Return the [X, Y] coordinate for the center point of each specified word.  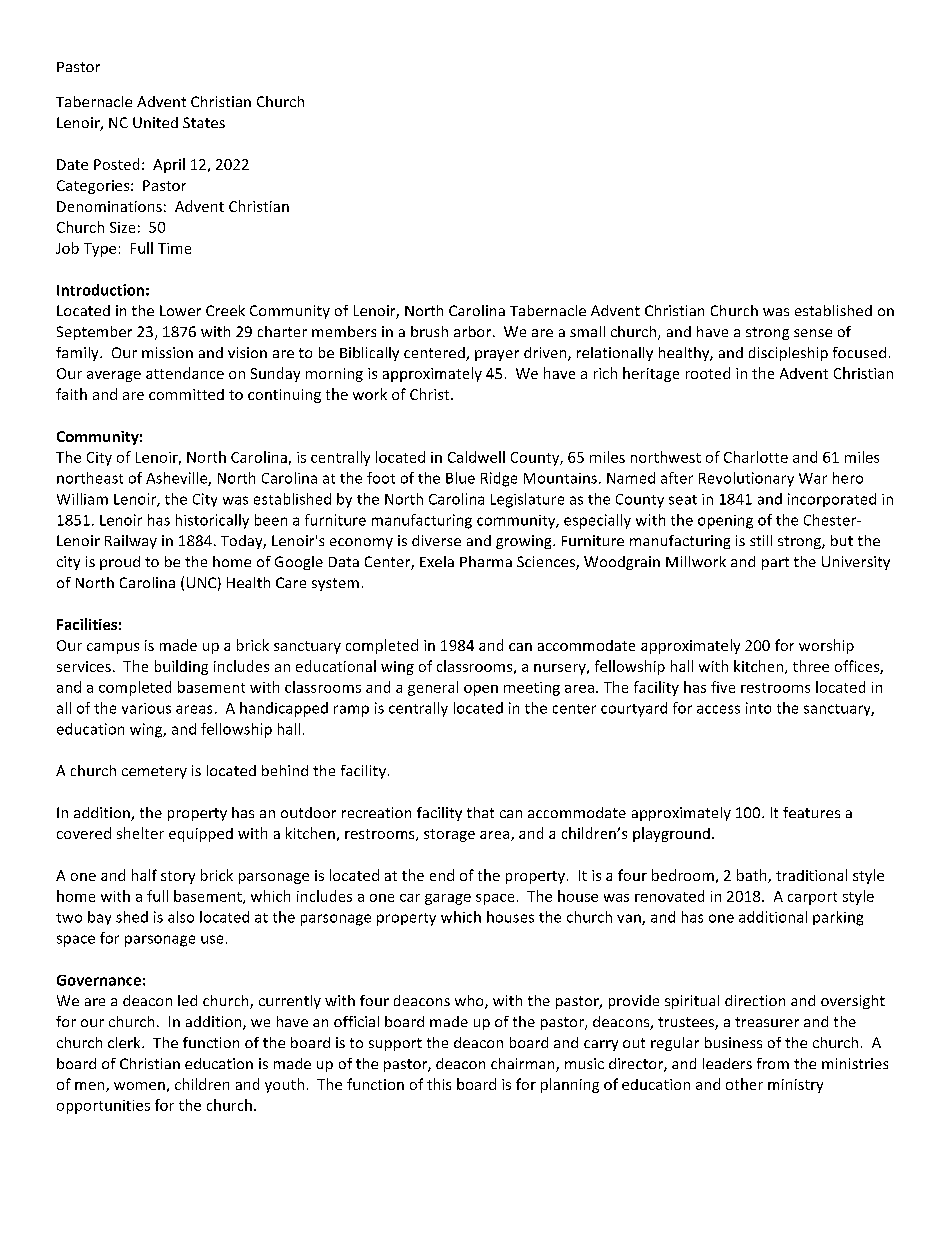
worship [826, 646]
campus [113, 648]
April [169, 165]
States [204, 122]
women [139, 1086]
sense [813, 333]
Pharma [486, 561]
